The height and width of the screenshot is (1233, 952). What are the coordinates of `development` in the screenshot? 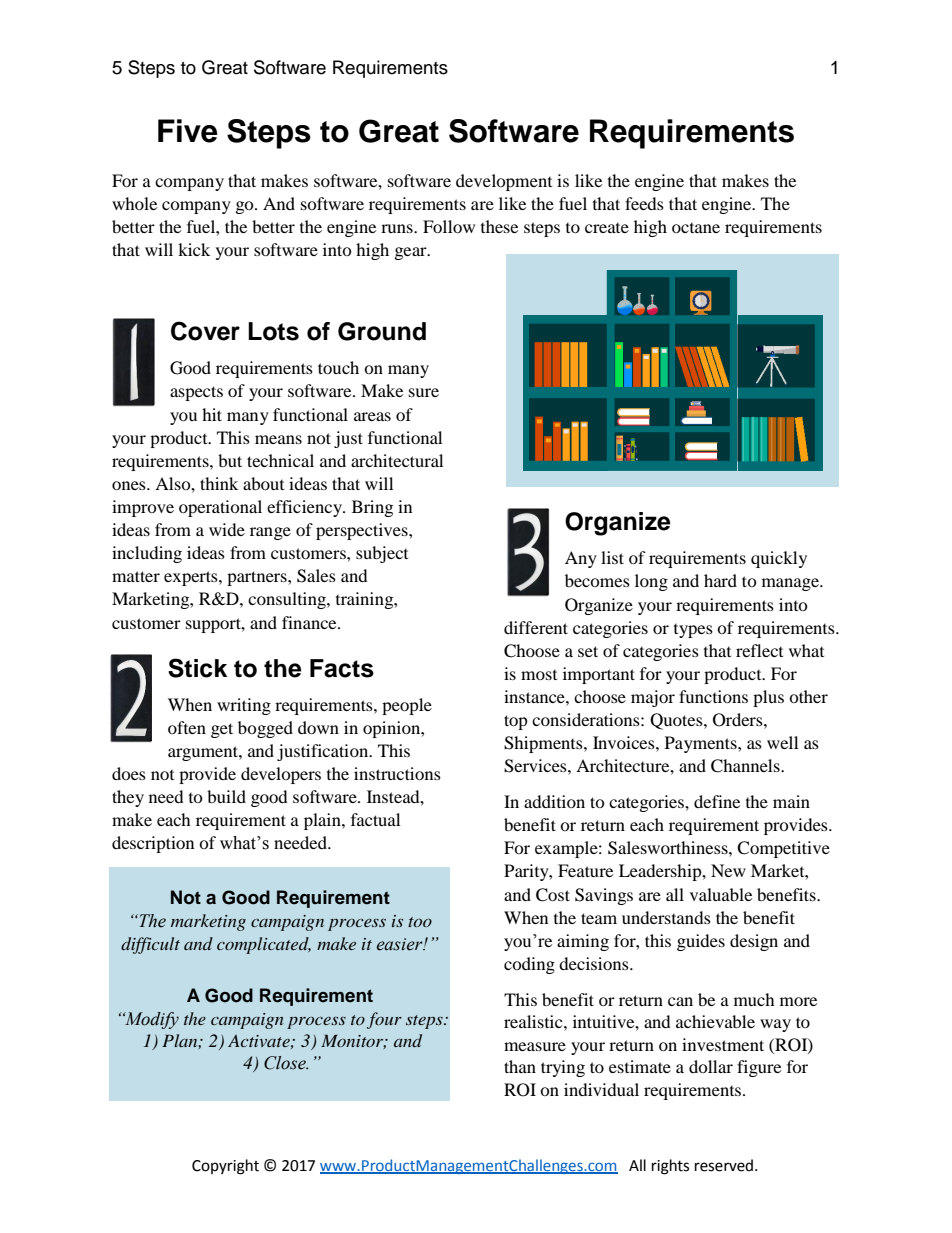 It's located at (504, 182).
